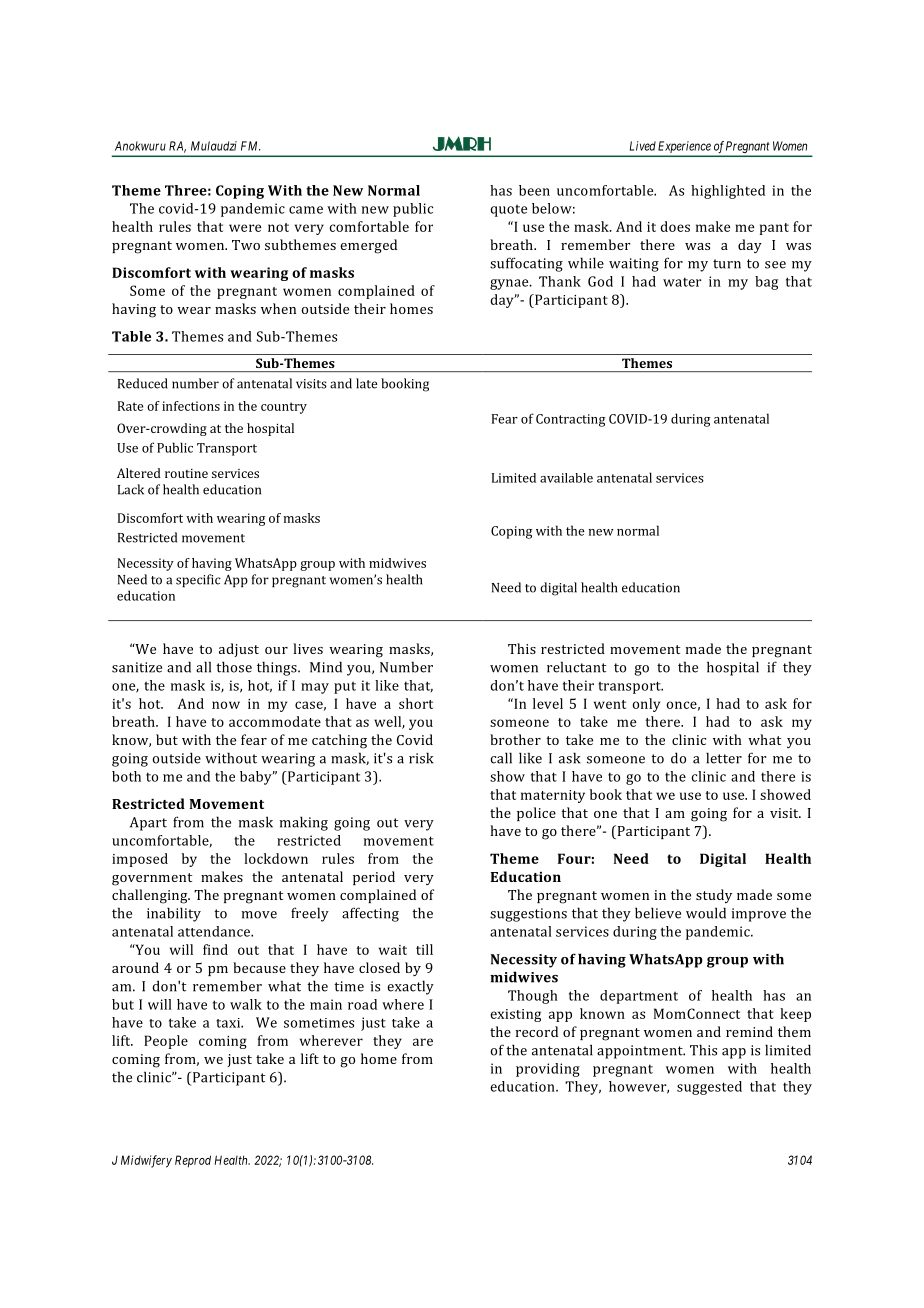 This page has width=924, height=1308. Describe the element at coordinates (146, 1161) in the page. I see `Midwifery` at that location.
